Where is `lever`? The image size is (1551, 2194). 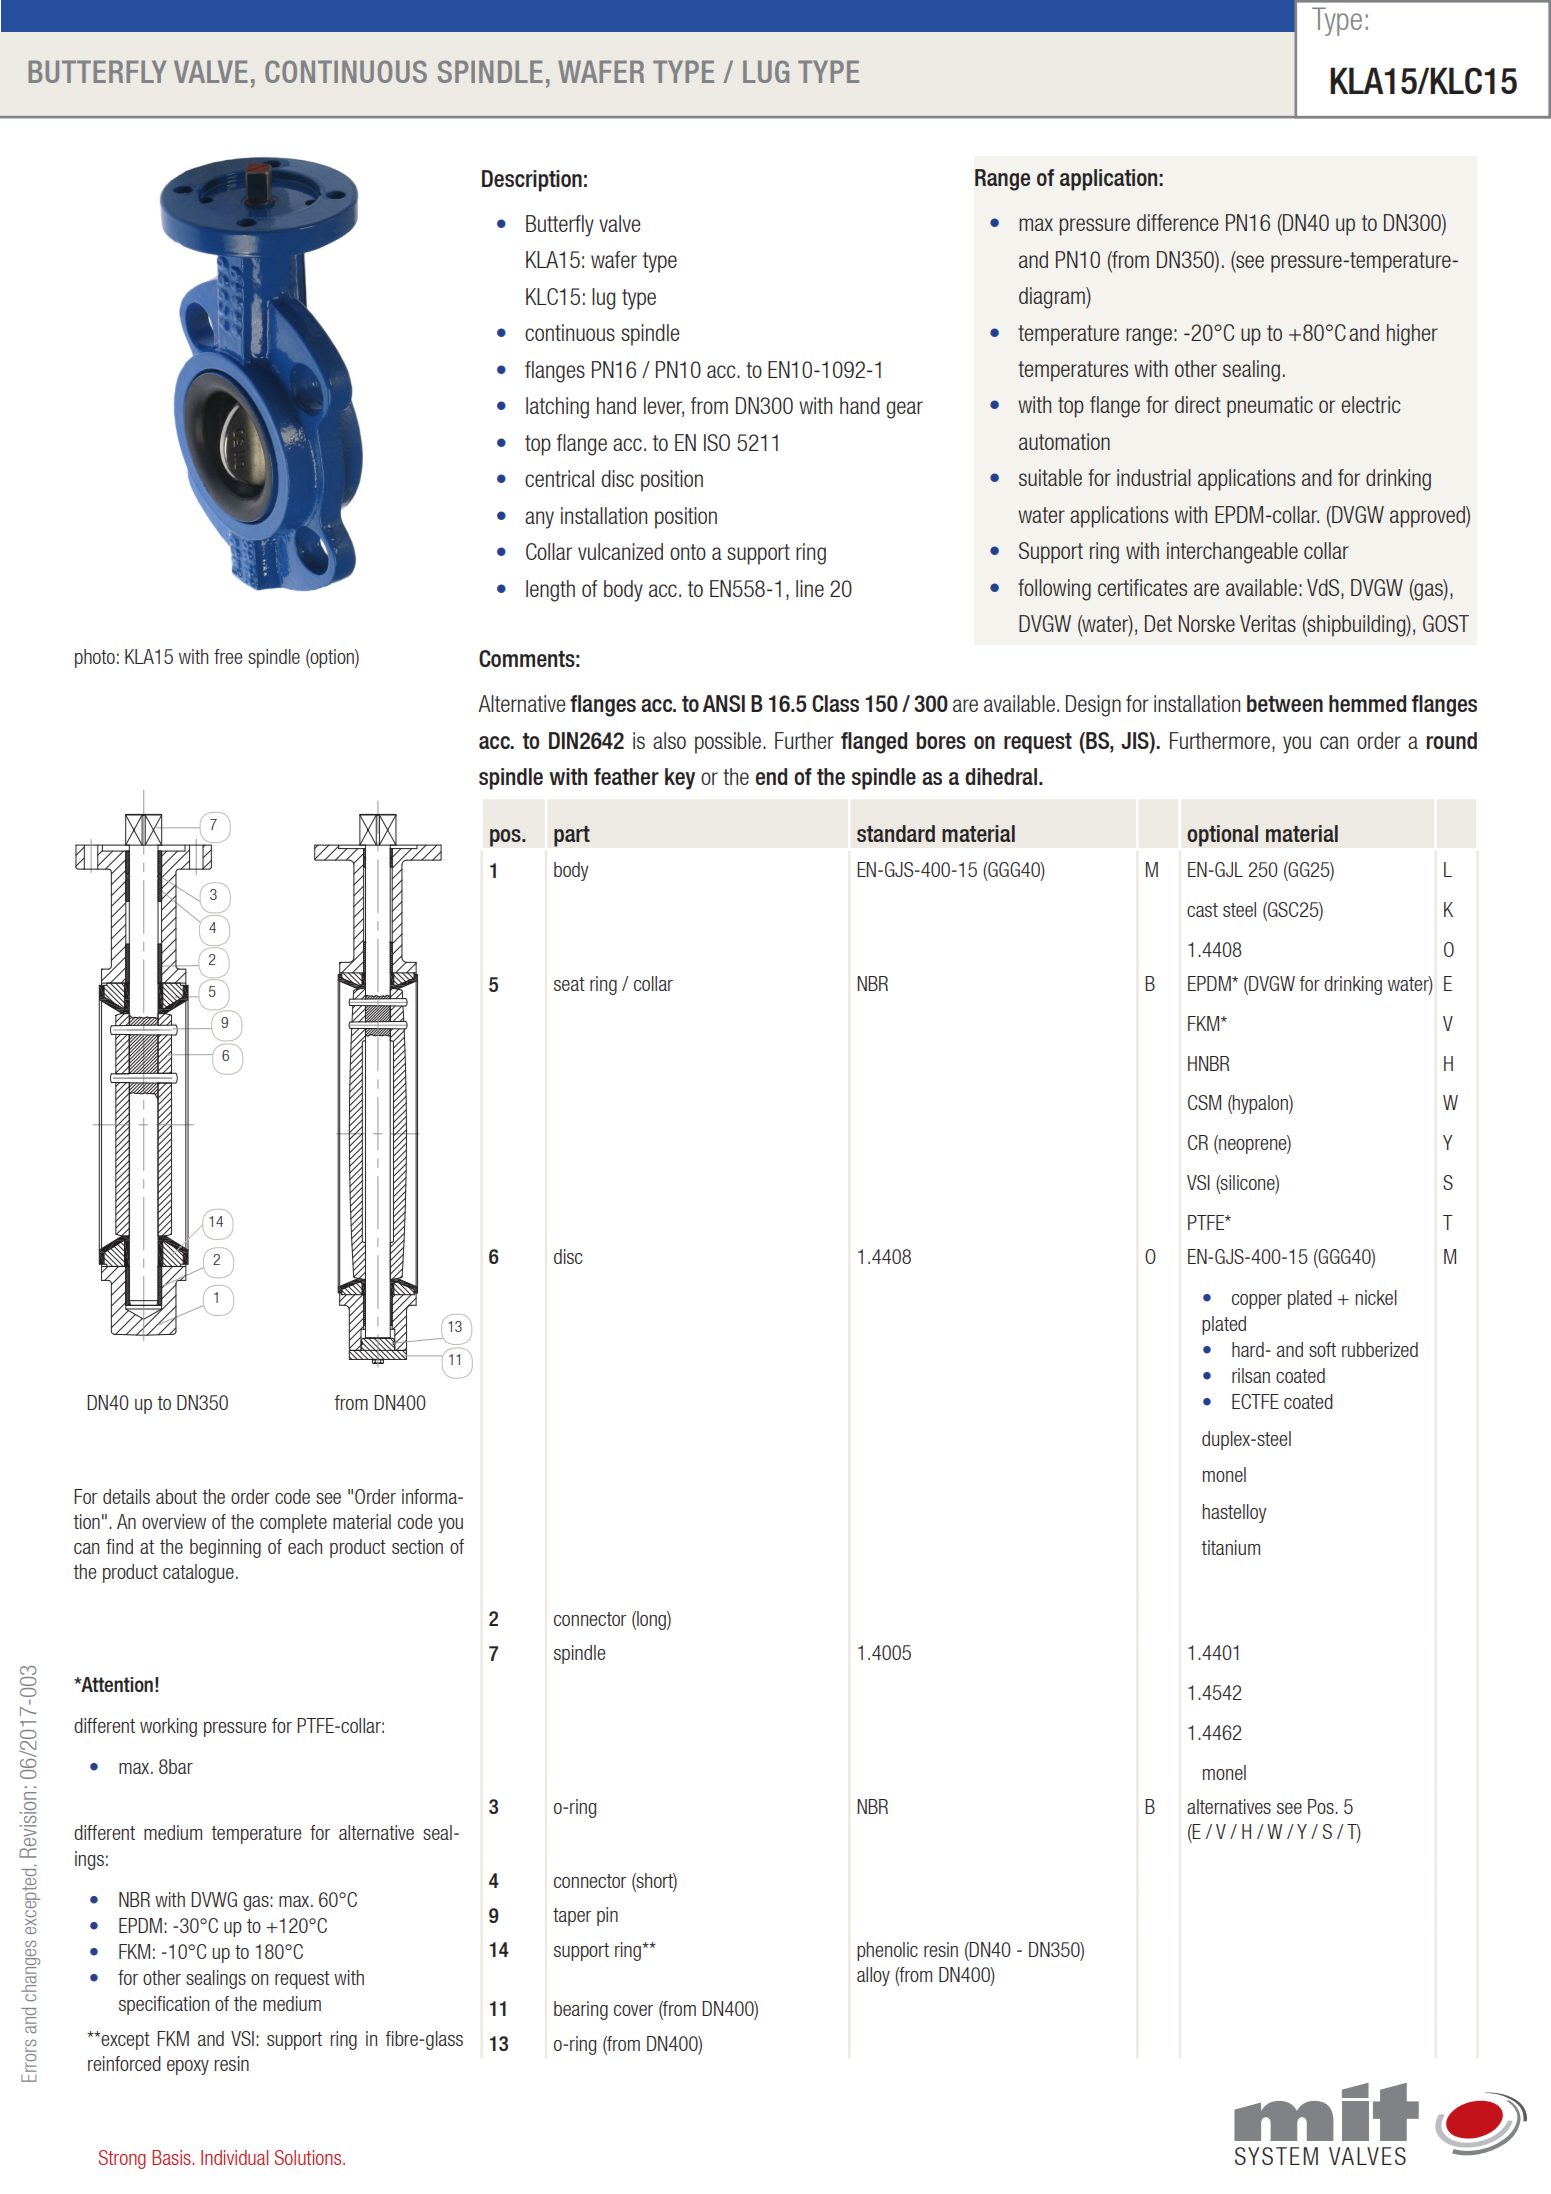 lever is located at coordinates (664, 407).
